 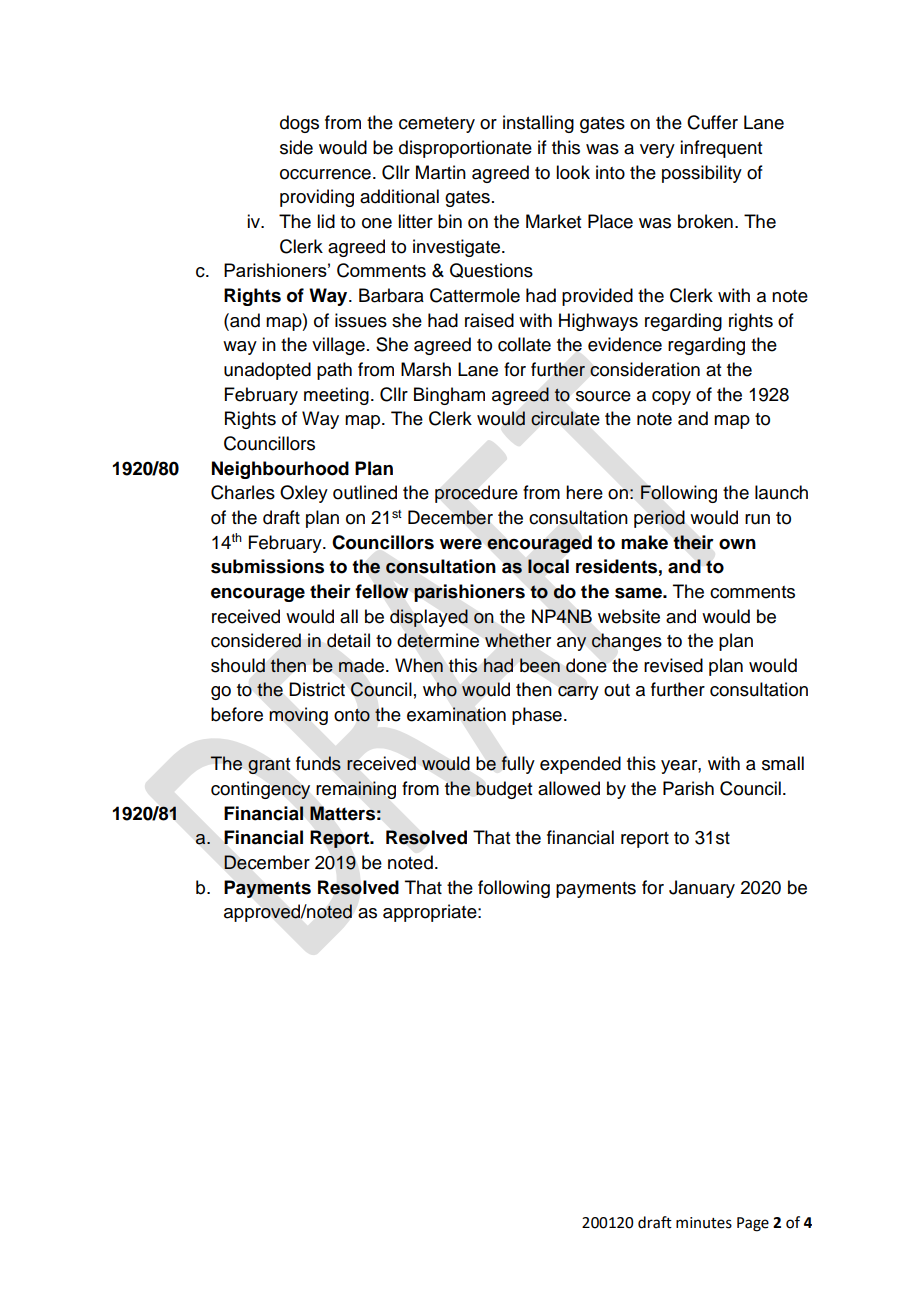 I want to click on Matters, so click(x=342, y=813).
